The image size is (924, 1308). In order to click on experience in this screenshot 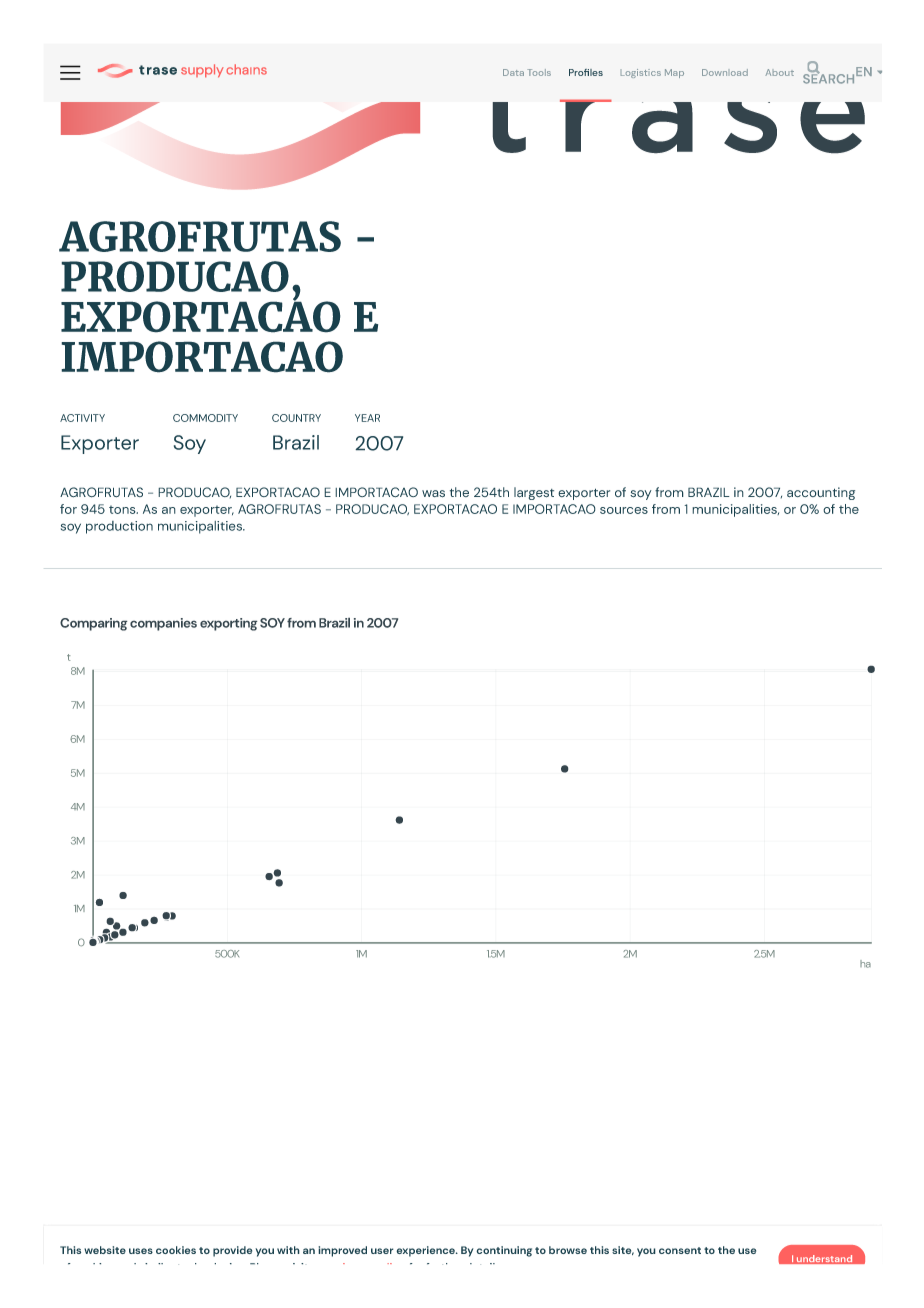, I will do `click(426, 1251)`.
